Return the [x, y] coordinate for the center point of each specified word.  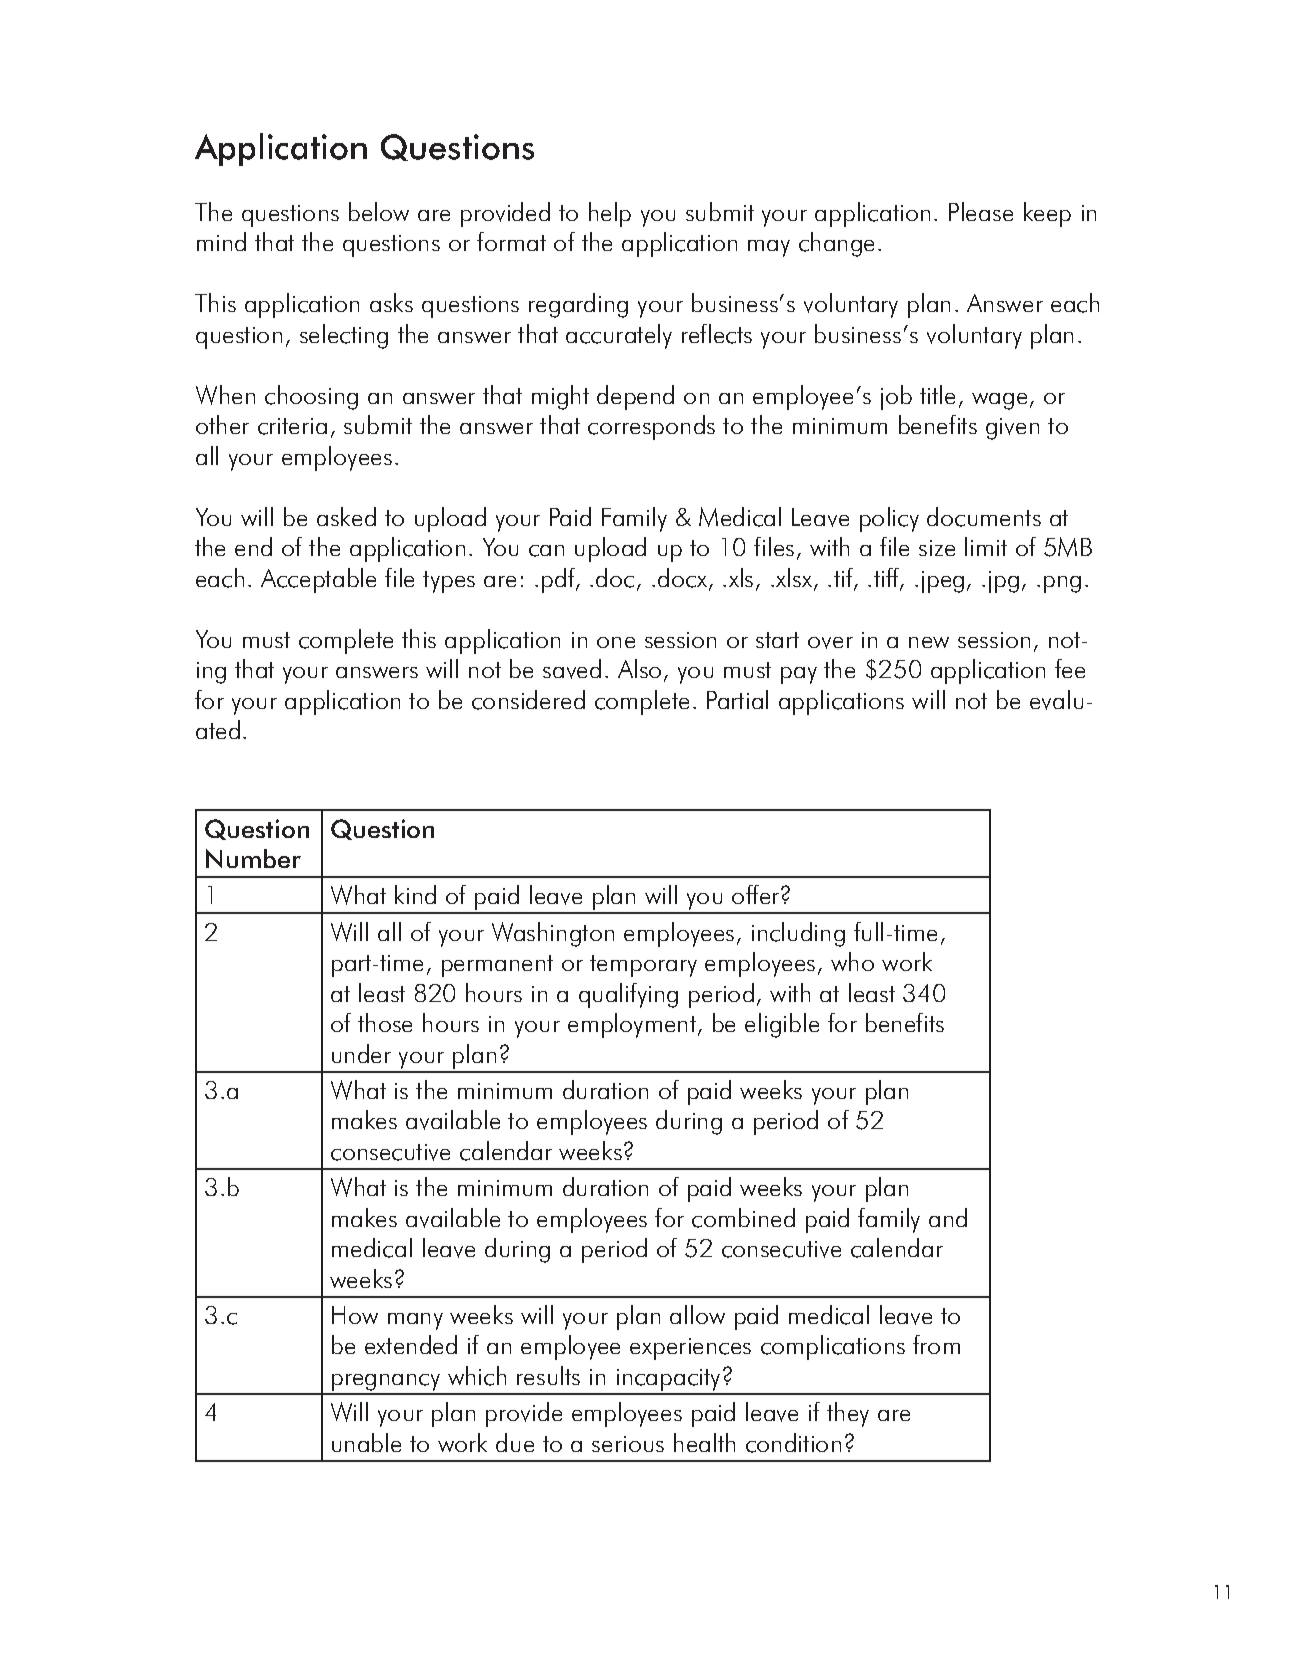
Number [253, 858]
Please [981, 211]
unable [366, 1442]
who [852, 961]
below [379, 211]
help [610, 214]
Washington [553, 934]
